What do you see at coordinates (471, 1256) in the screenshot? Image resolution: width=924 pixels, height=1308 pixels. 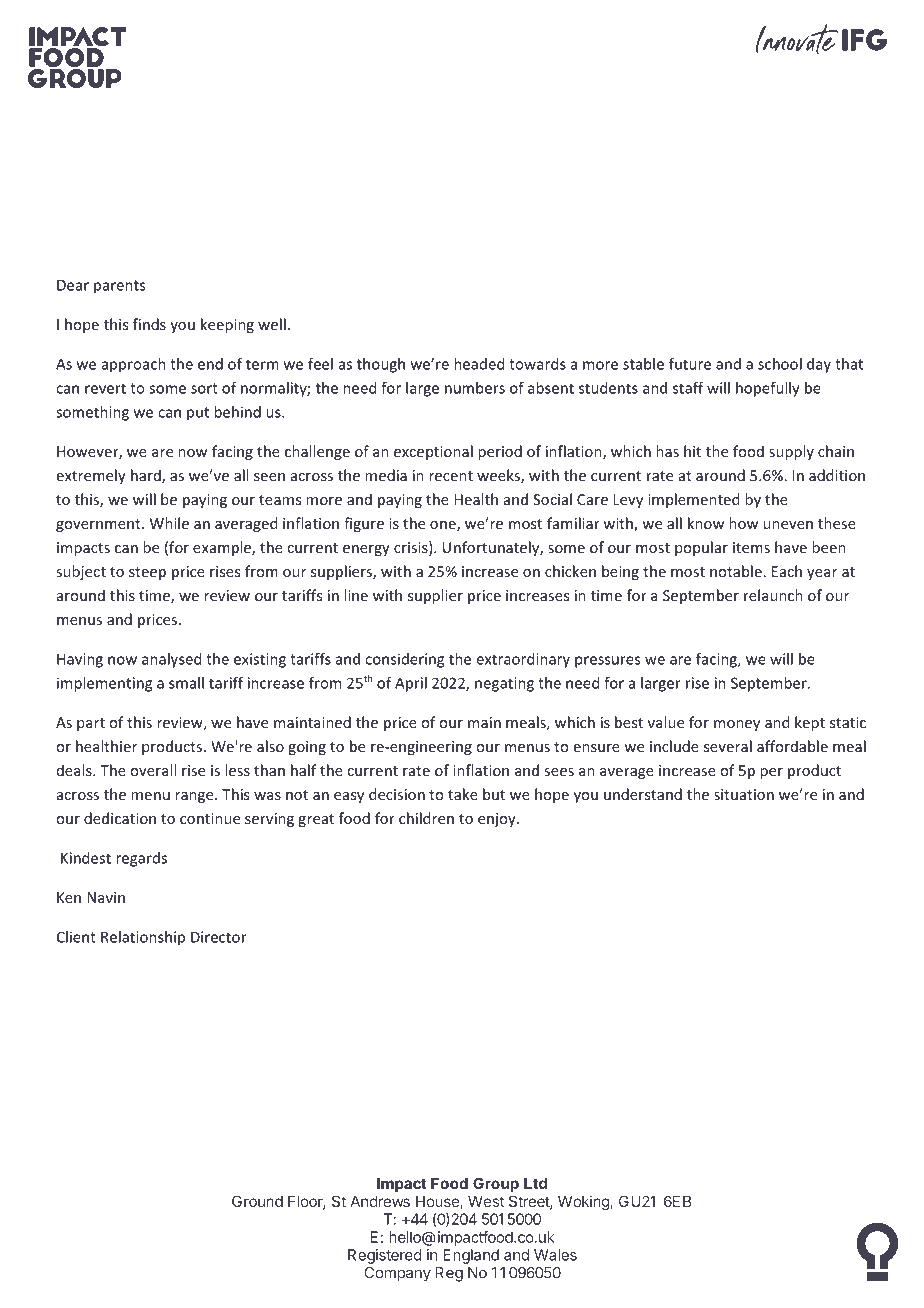 I see `England` at bounding box center [471, 1256].
